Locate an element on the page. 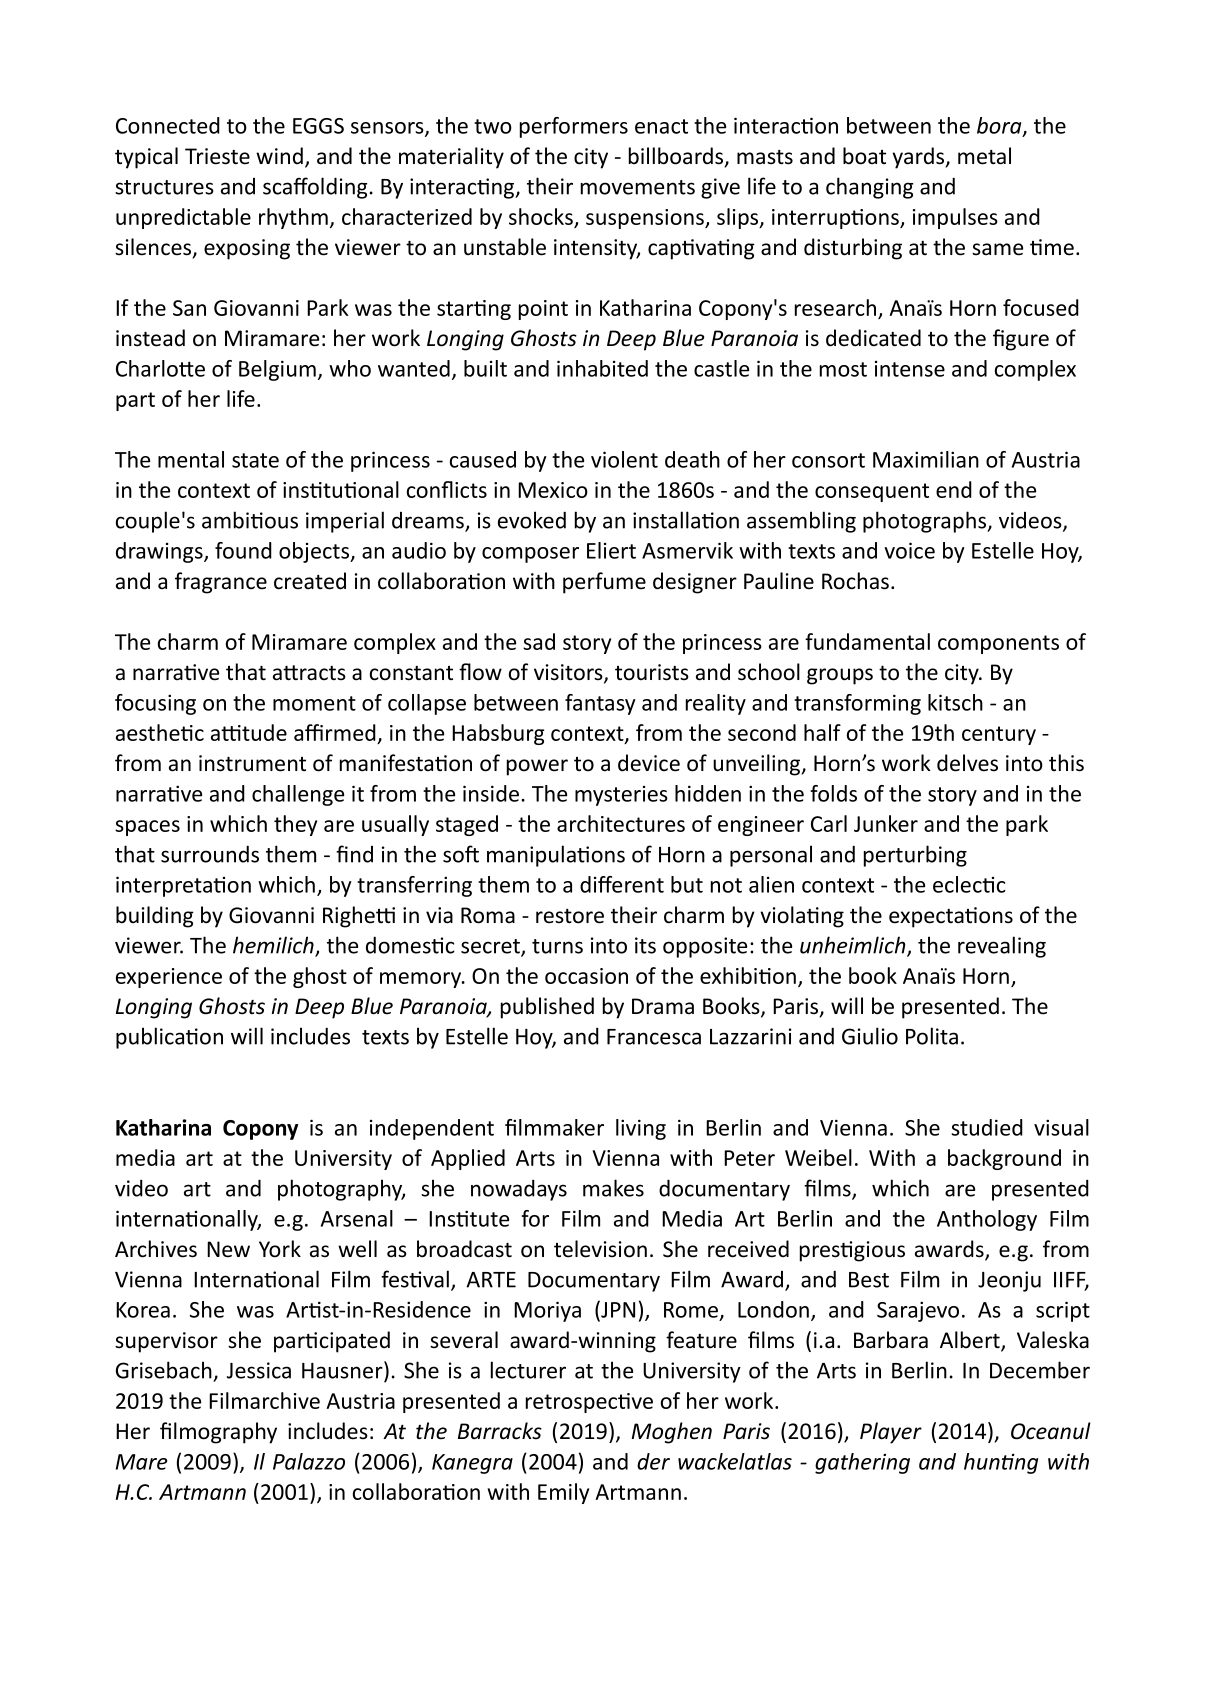 The width and height of the document is (1205, 1704). wind is located at coordinates (279, 156).
